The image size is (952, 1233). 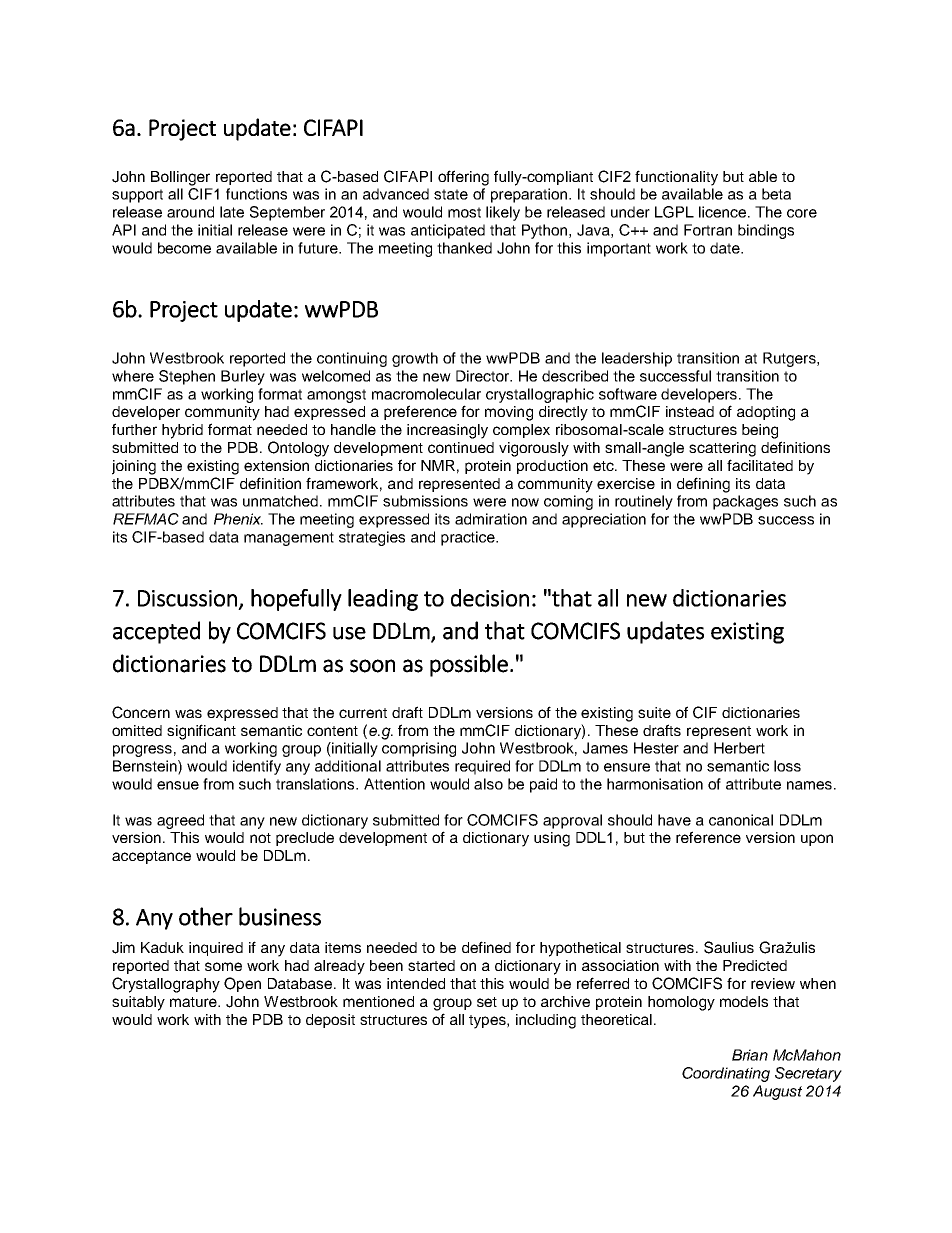 I want to click on mature, so click(x=194, y=1002).
